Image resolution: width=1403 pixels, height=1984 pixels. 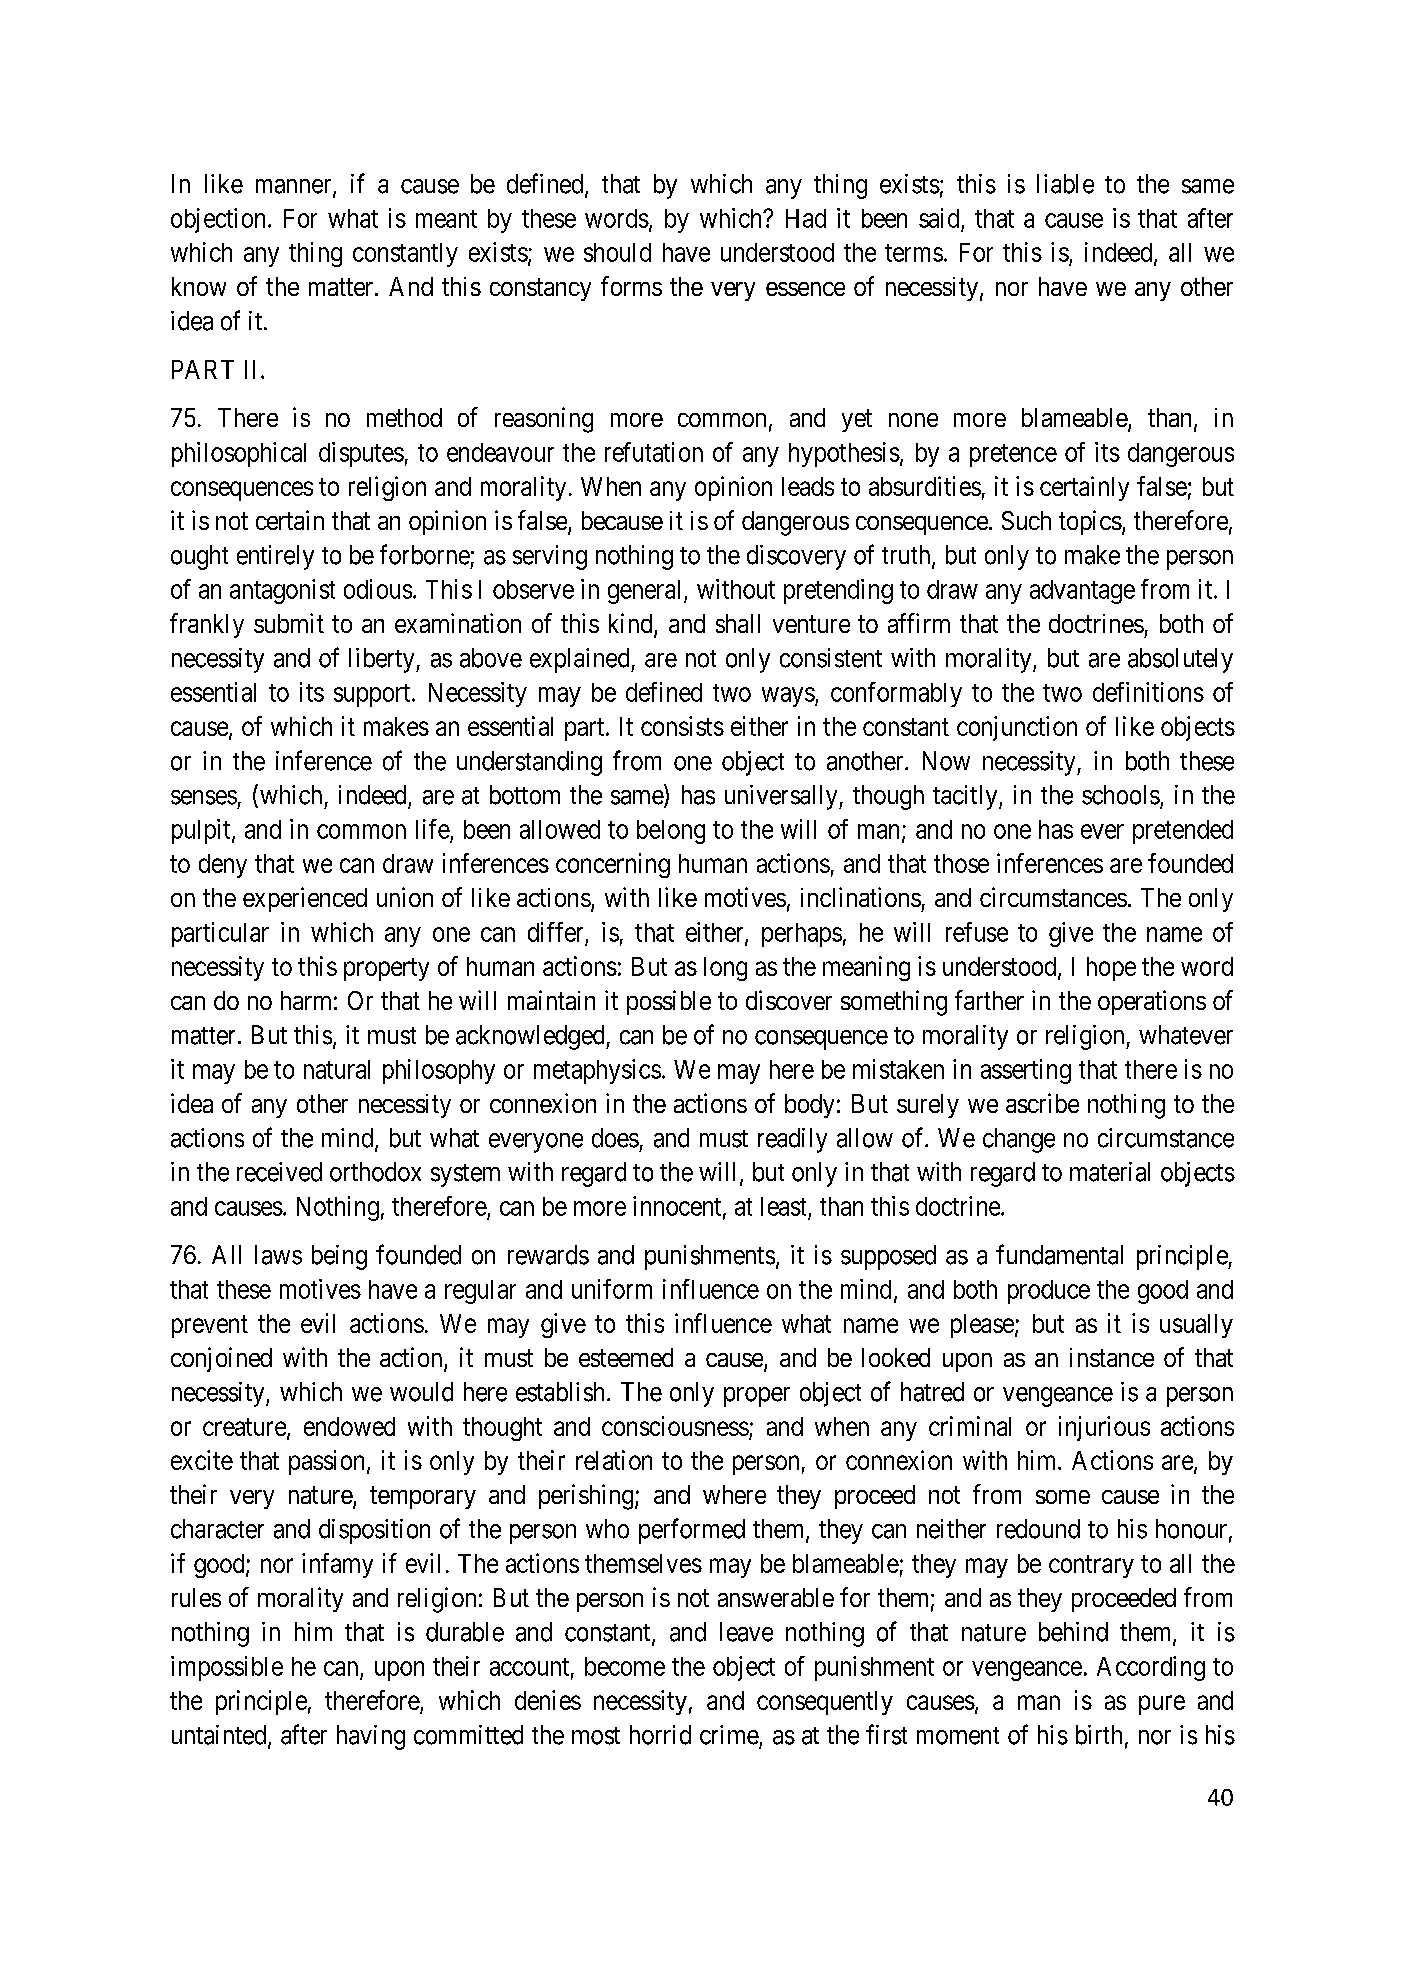 I want to click on having, so click(x=371, y=1737).
